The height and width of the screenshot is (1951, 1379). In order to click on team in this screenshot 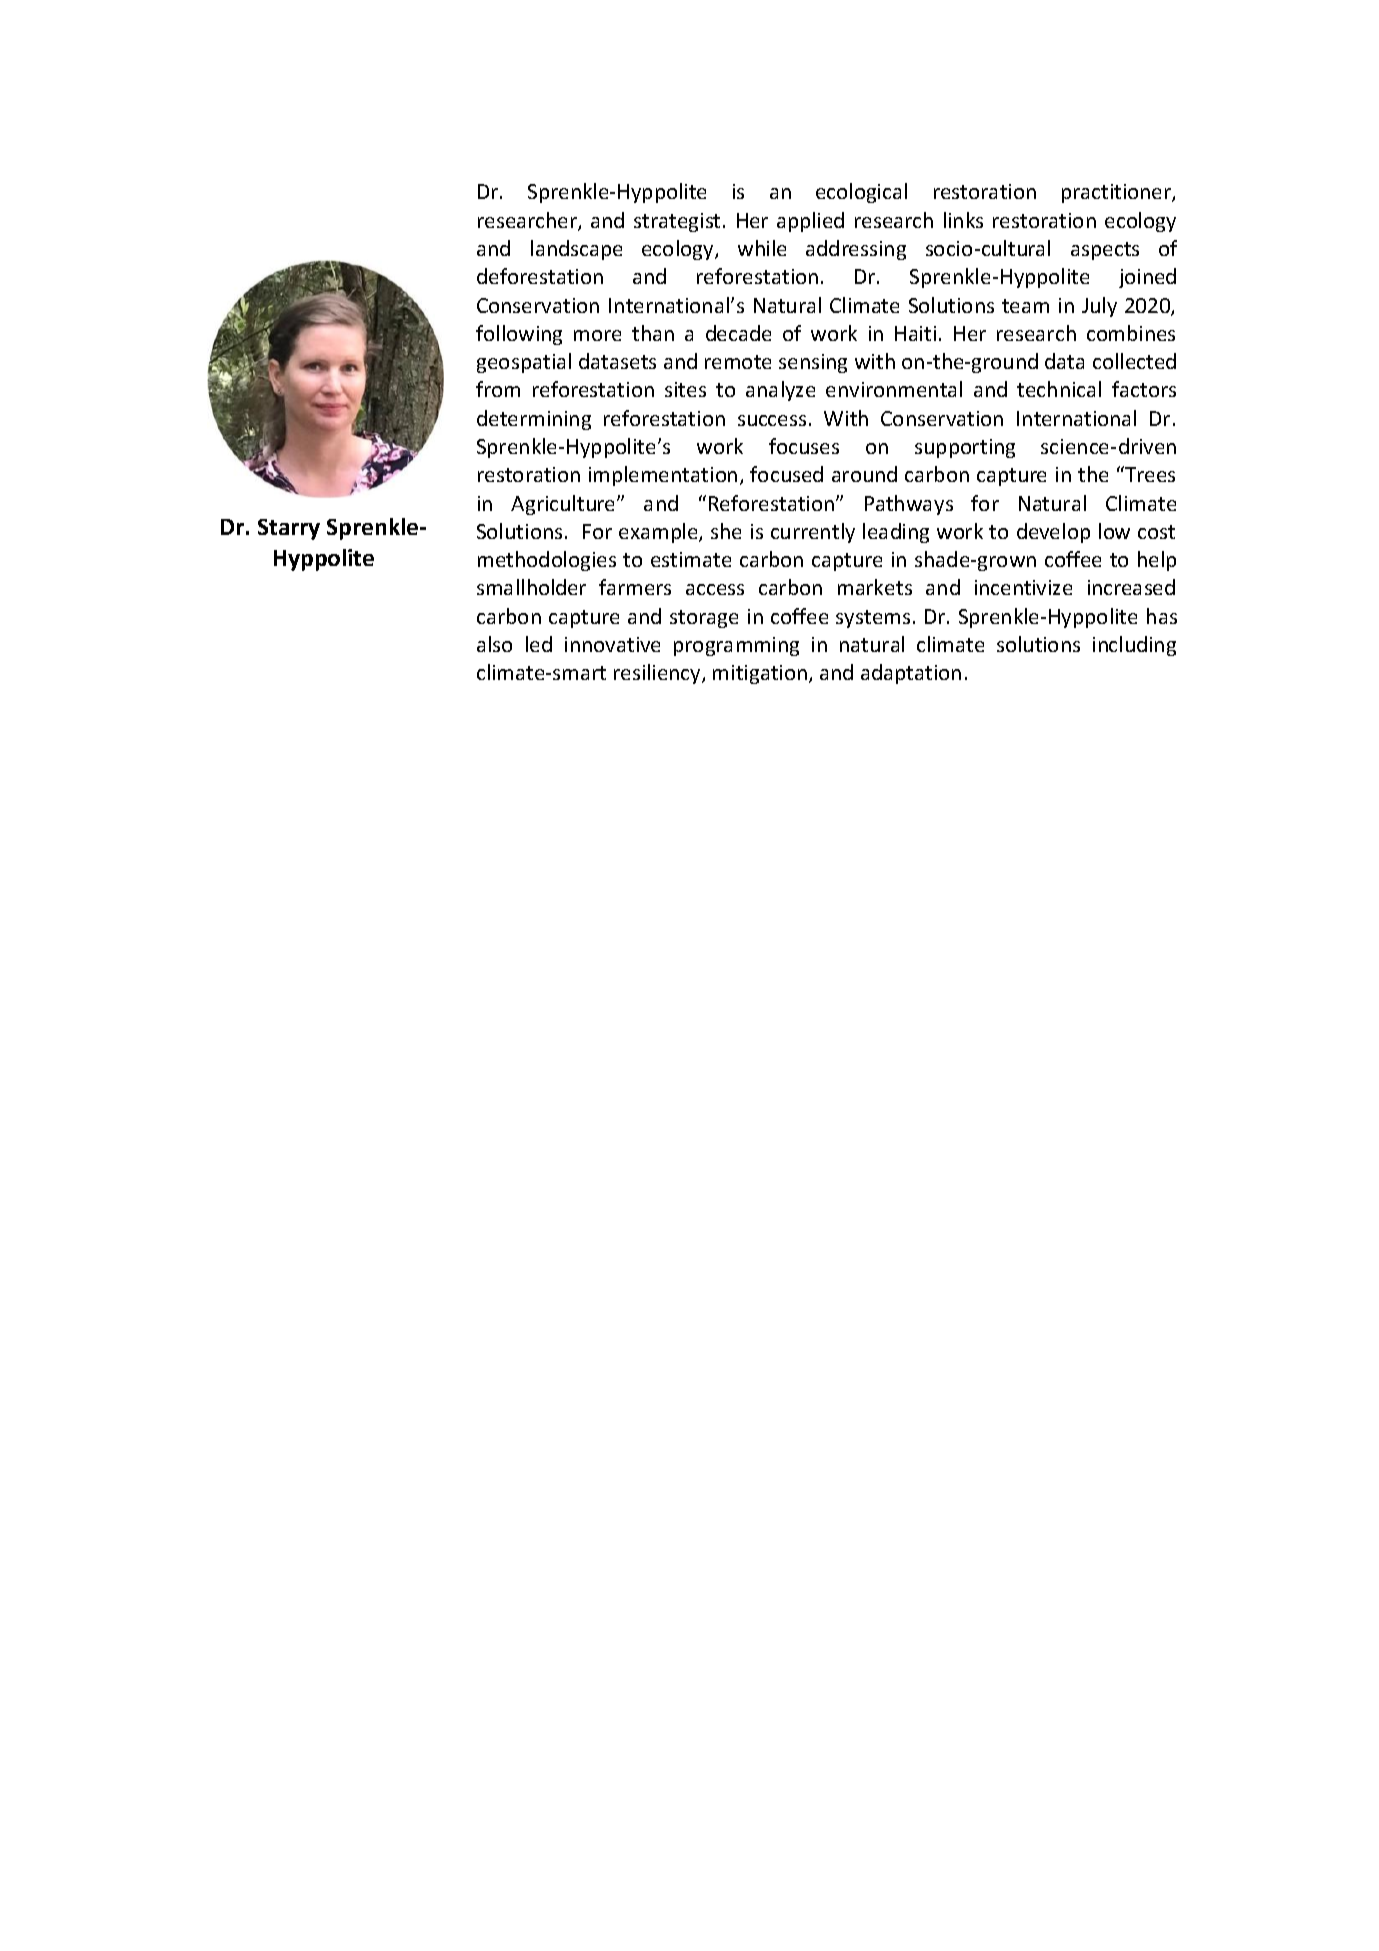, I will do `click(1025, 306)`.
